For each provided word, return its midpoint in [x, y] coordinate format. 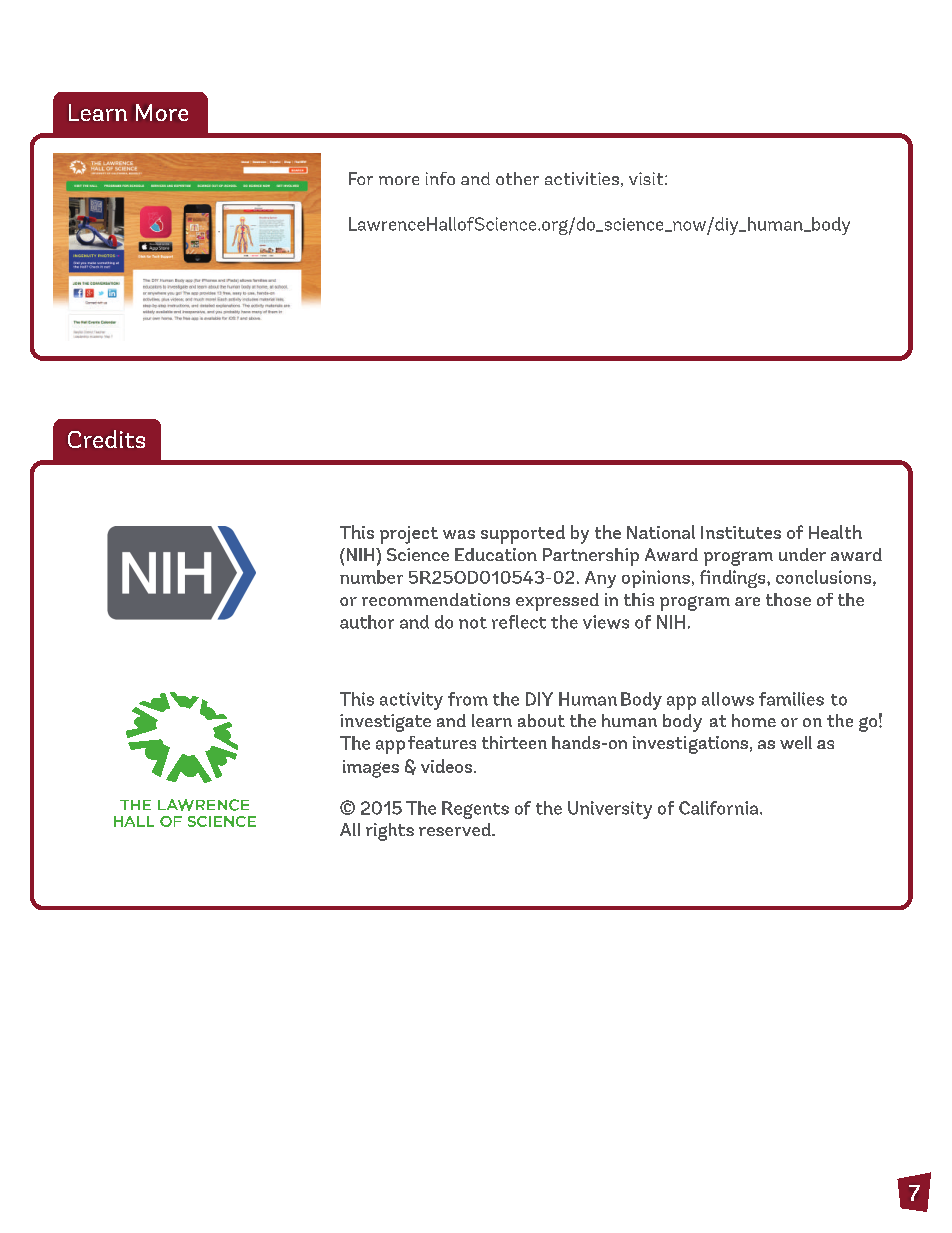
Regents [475, 810]
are [747, 601]
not [473, 623]
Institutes [741, 532]
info [440, 178]
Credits [106, 439]
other [517, 178]
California [720, 808]
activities [582, 178]
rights [390, 832]
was [459, 534]
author [367, 622]
